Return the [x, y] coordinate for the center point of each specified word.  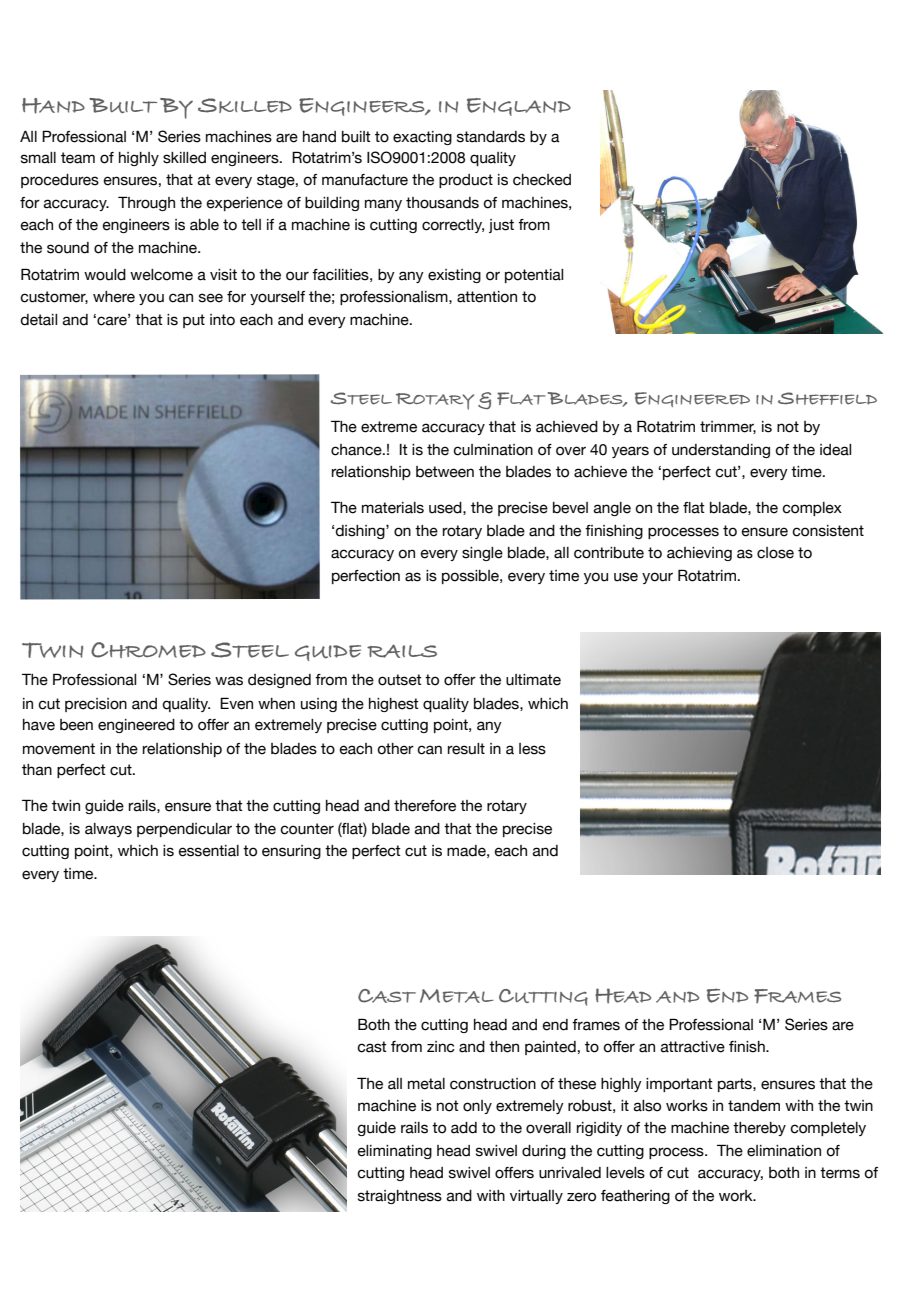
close [775, 553]
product [466, 181]
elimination [784, 1151]
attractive [693, 1047]
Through [146, 203]
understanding [721, 451]
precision [96, 705]
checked [542, 180]
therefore [425, 806]
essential [209, 851]
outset [400, 680]
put [194, 321]
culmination [493, 450]
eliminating [395, 1152]
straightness [400, 1197]
